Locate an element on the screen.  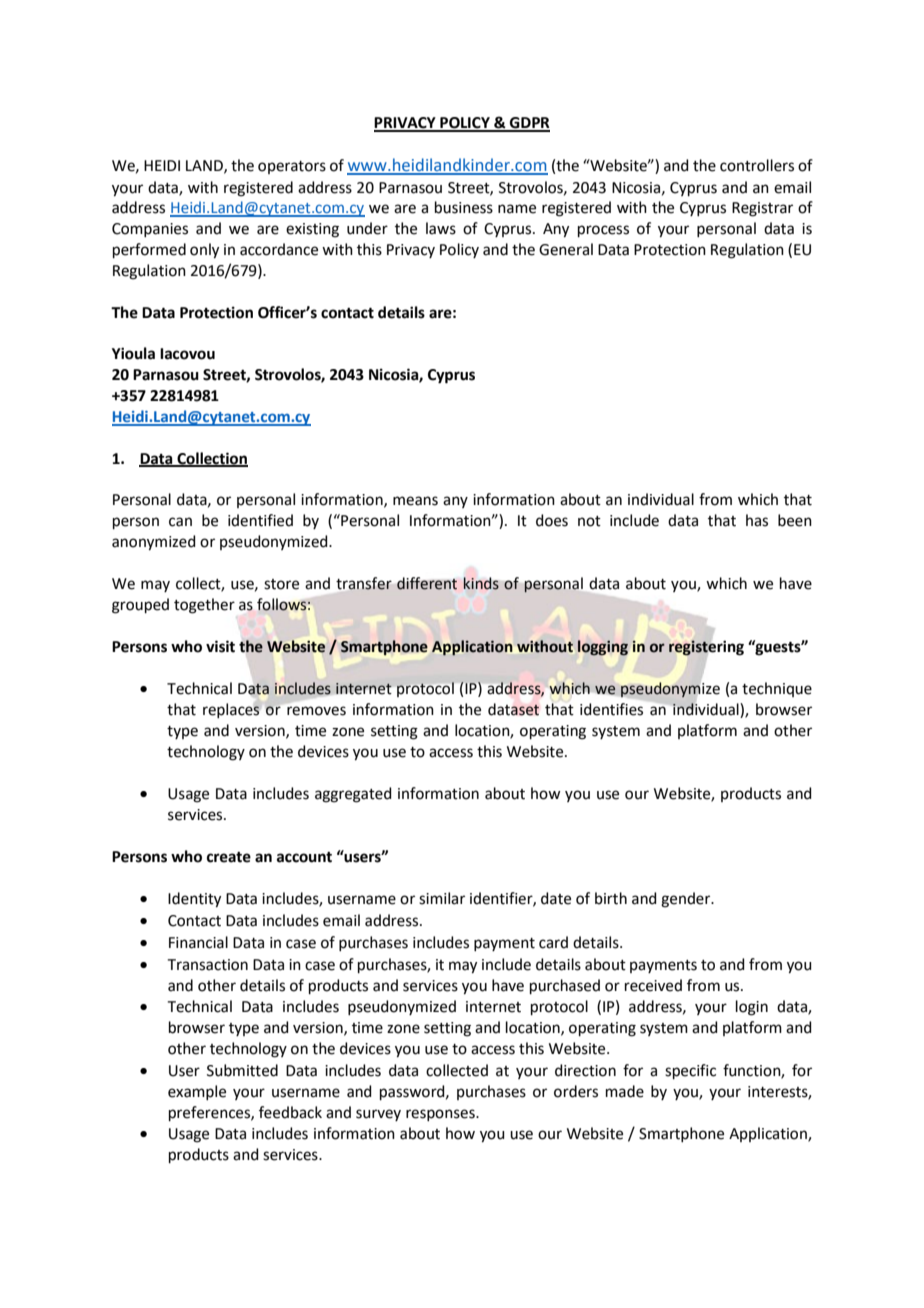
business is located at coordinates (464, 207).
